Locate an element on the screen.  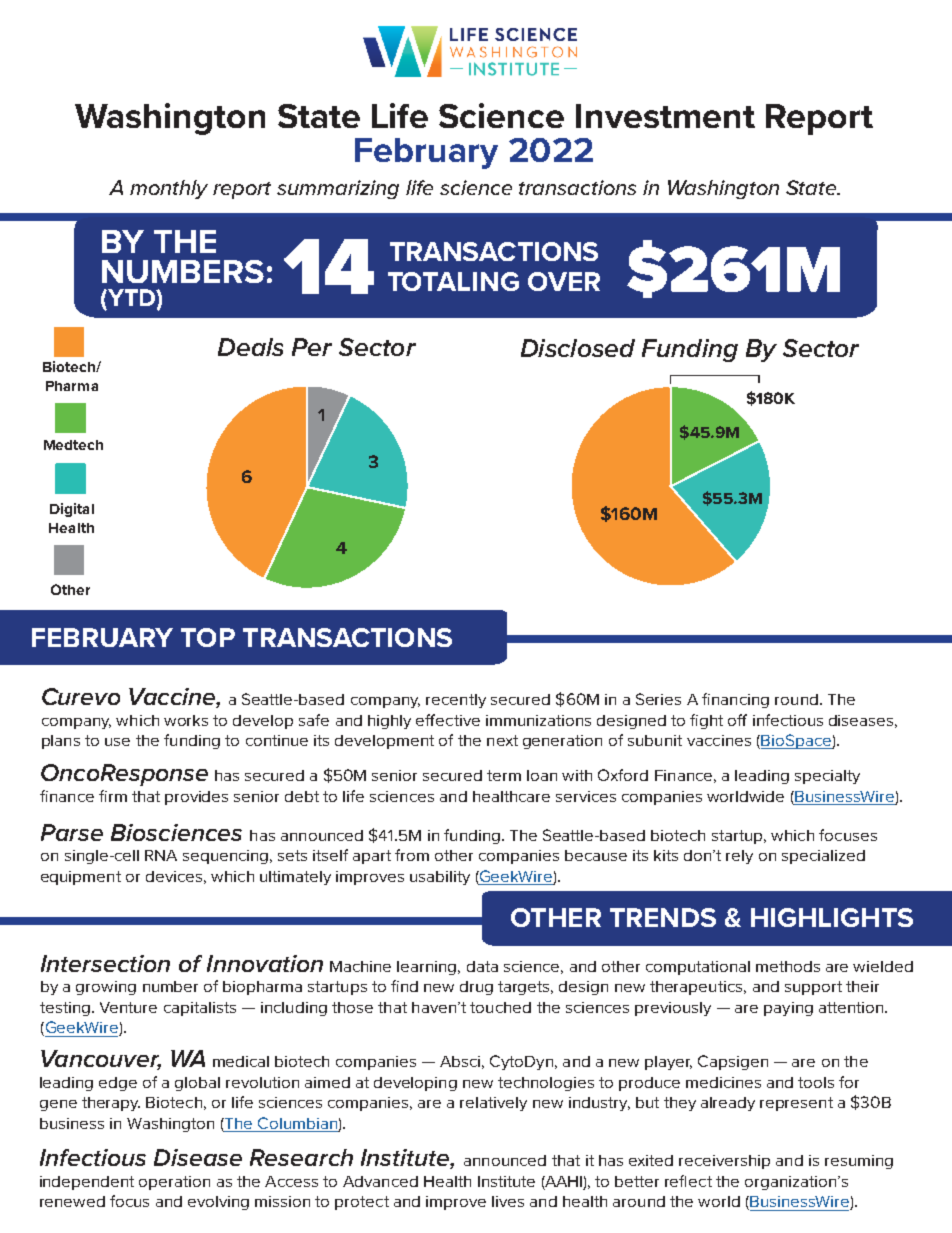
Digital is located at coordinates (72, 510).
